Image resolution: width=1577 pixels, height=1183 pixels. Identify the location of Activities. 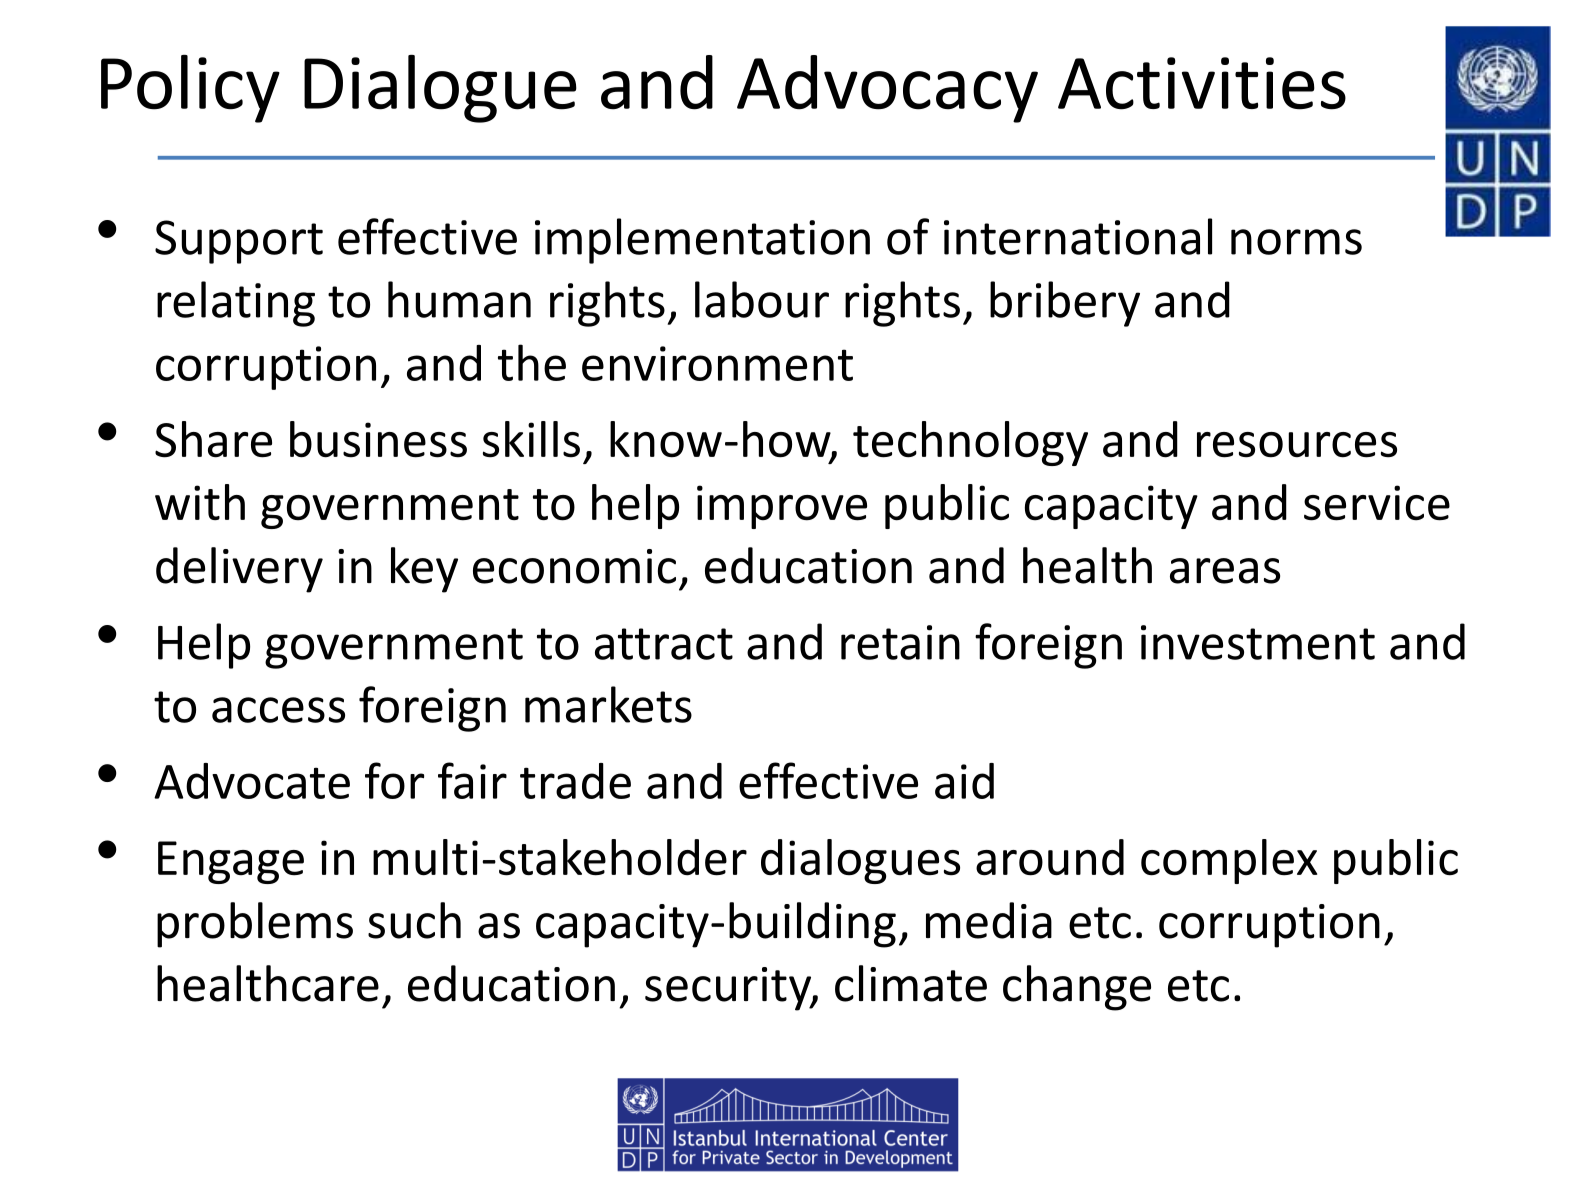
(1202, 83).
